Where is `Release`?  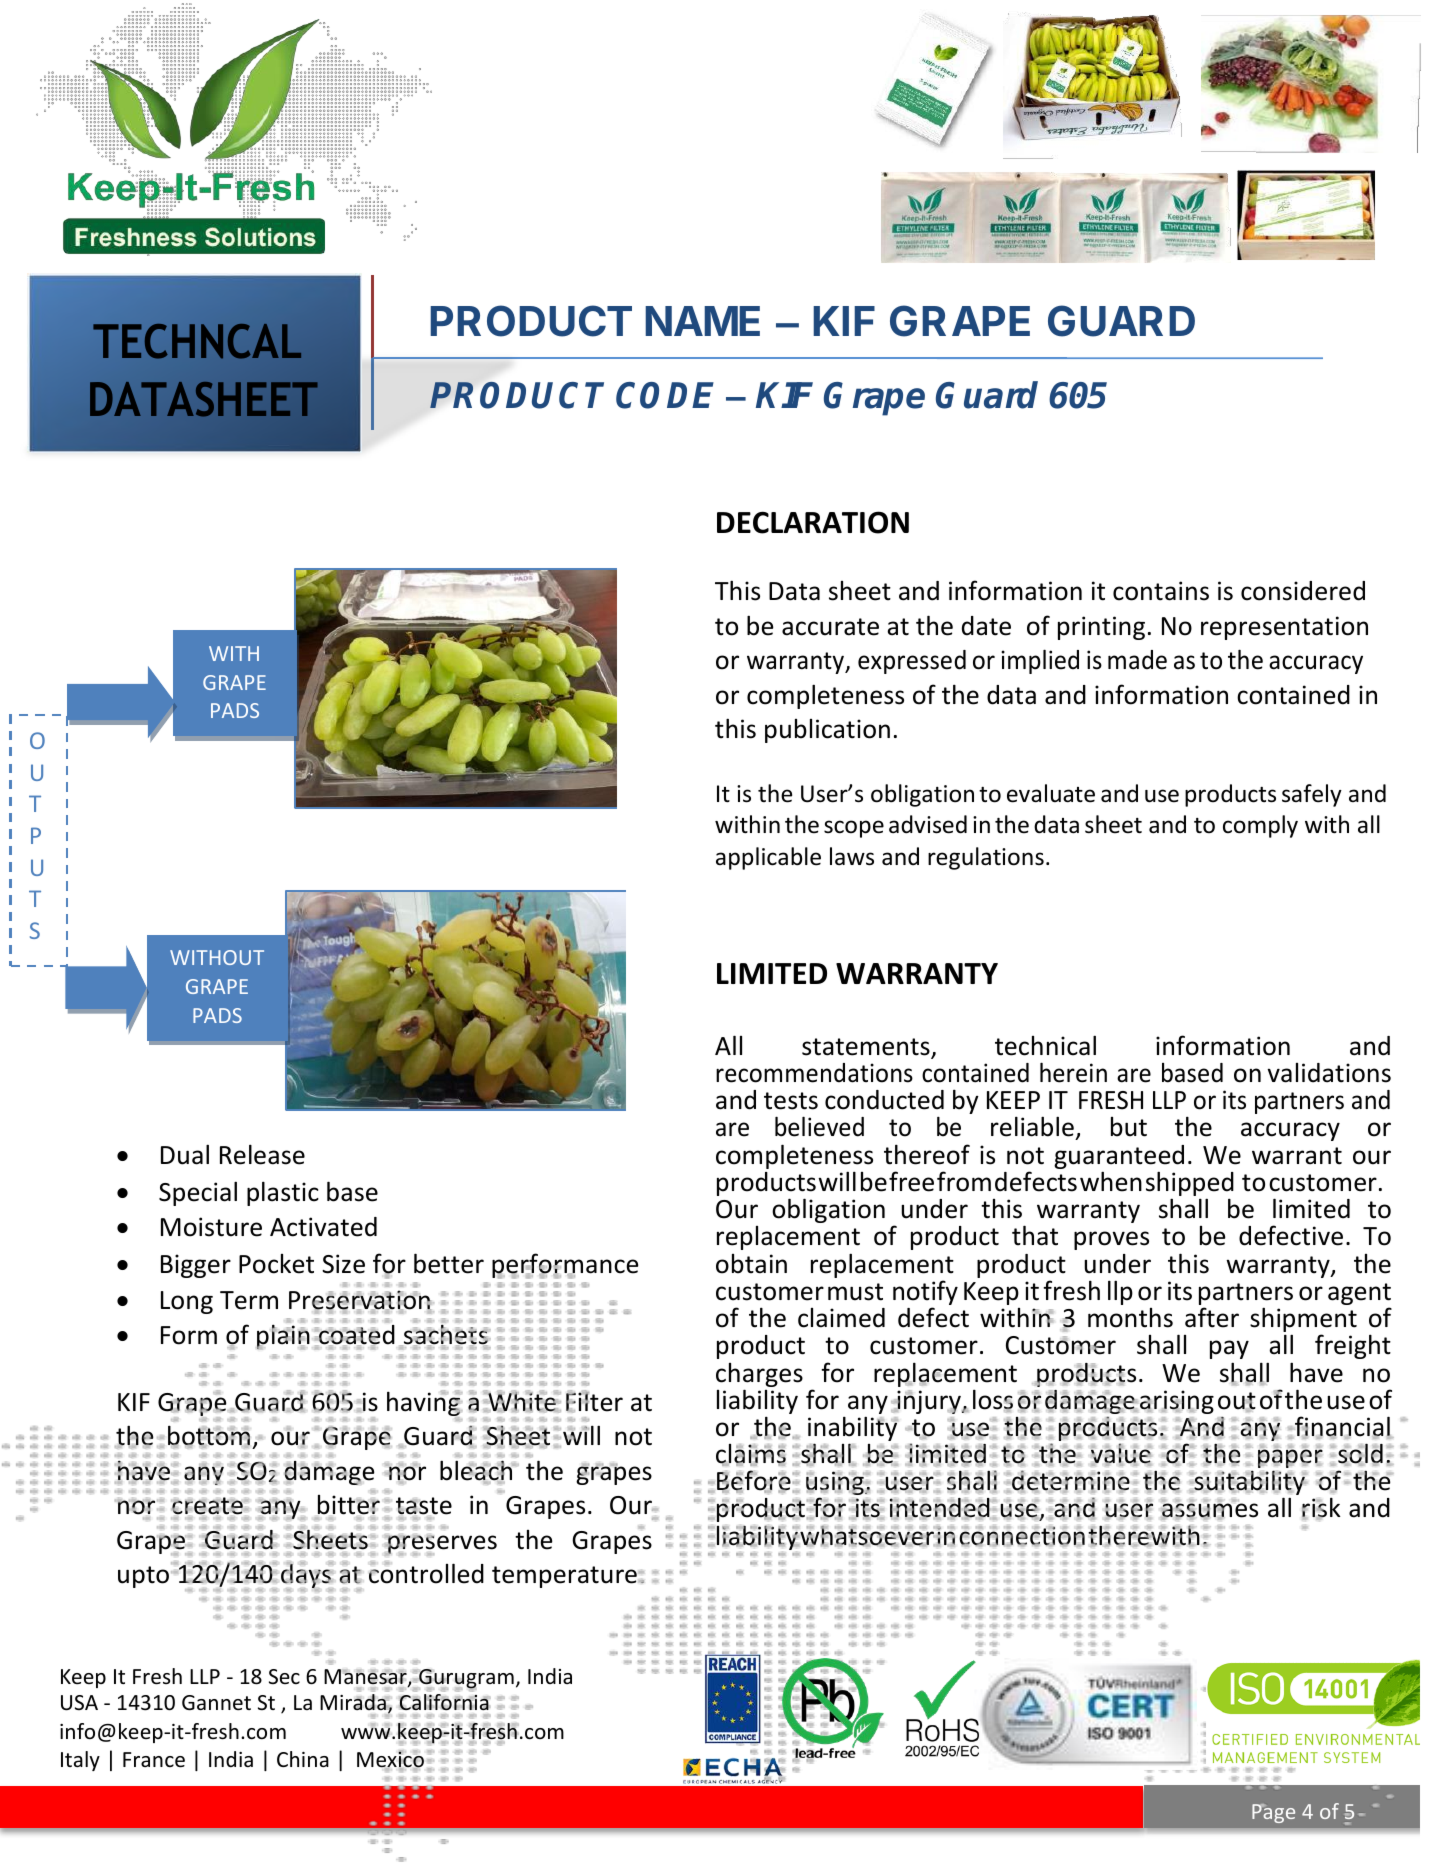 Release is located at coordinates (262, 1154).
